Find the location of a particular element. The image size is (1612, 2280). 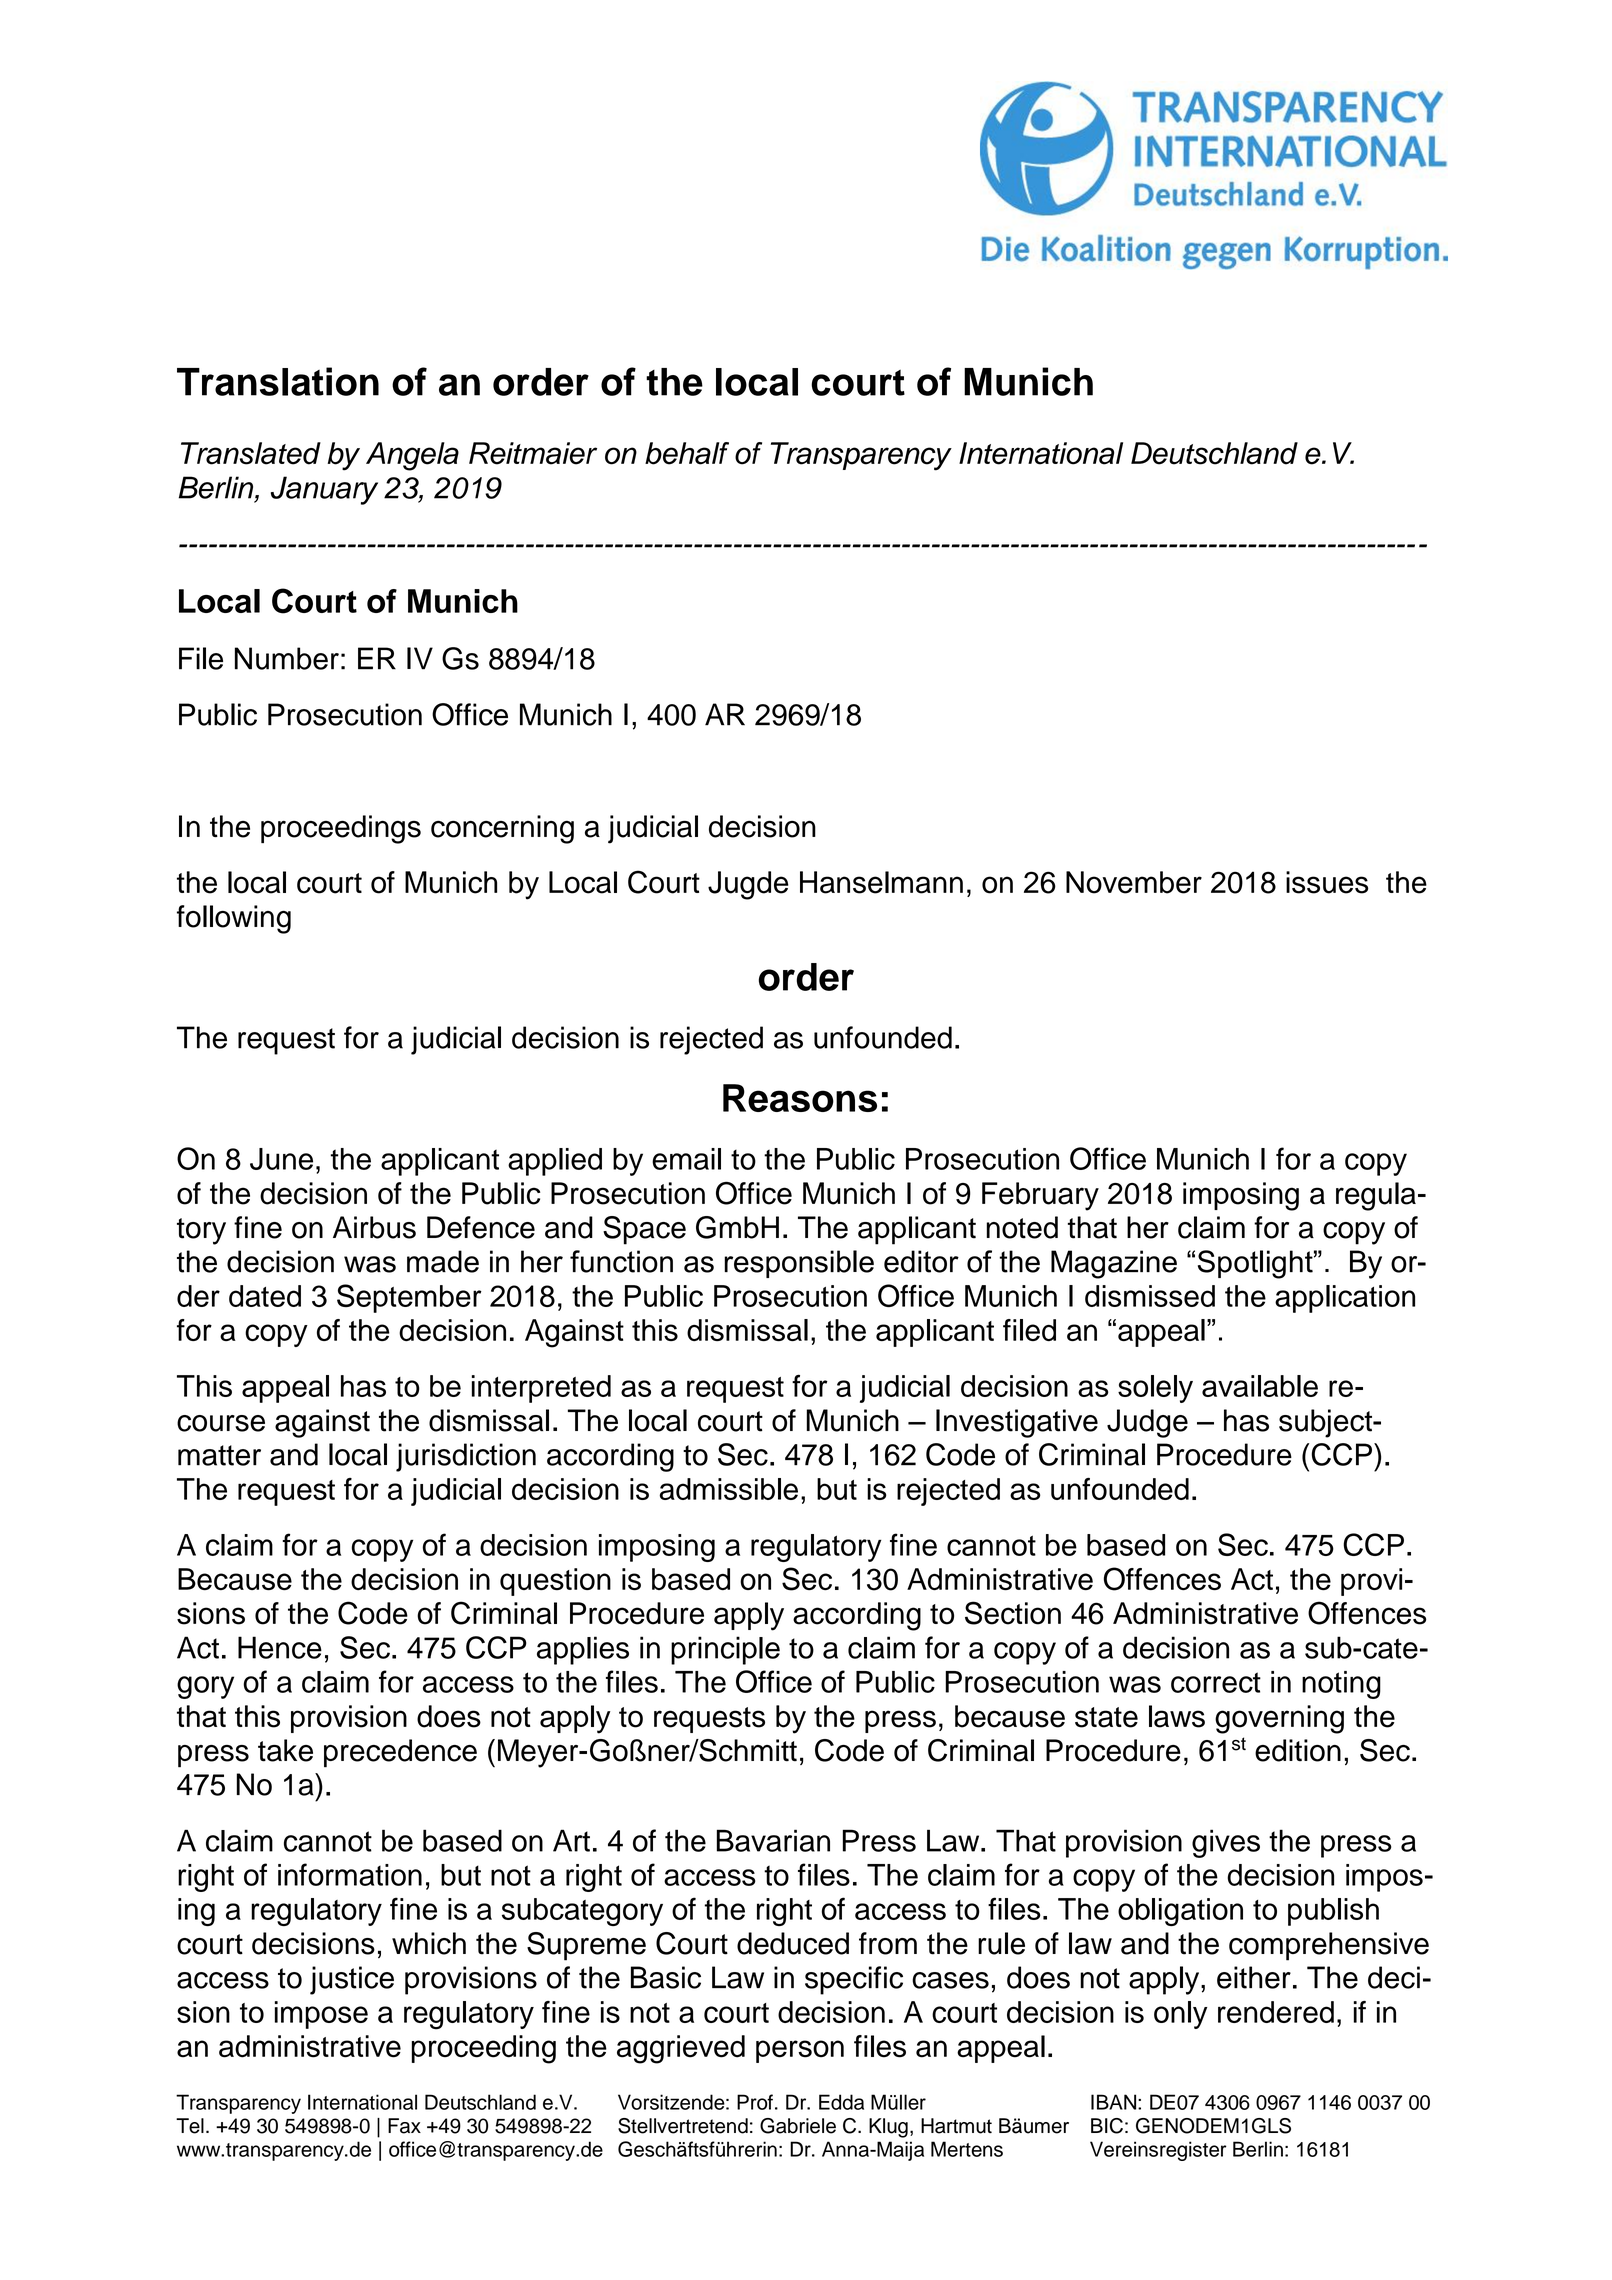

Reasons is located at coordinates (800, 1098).
